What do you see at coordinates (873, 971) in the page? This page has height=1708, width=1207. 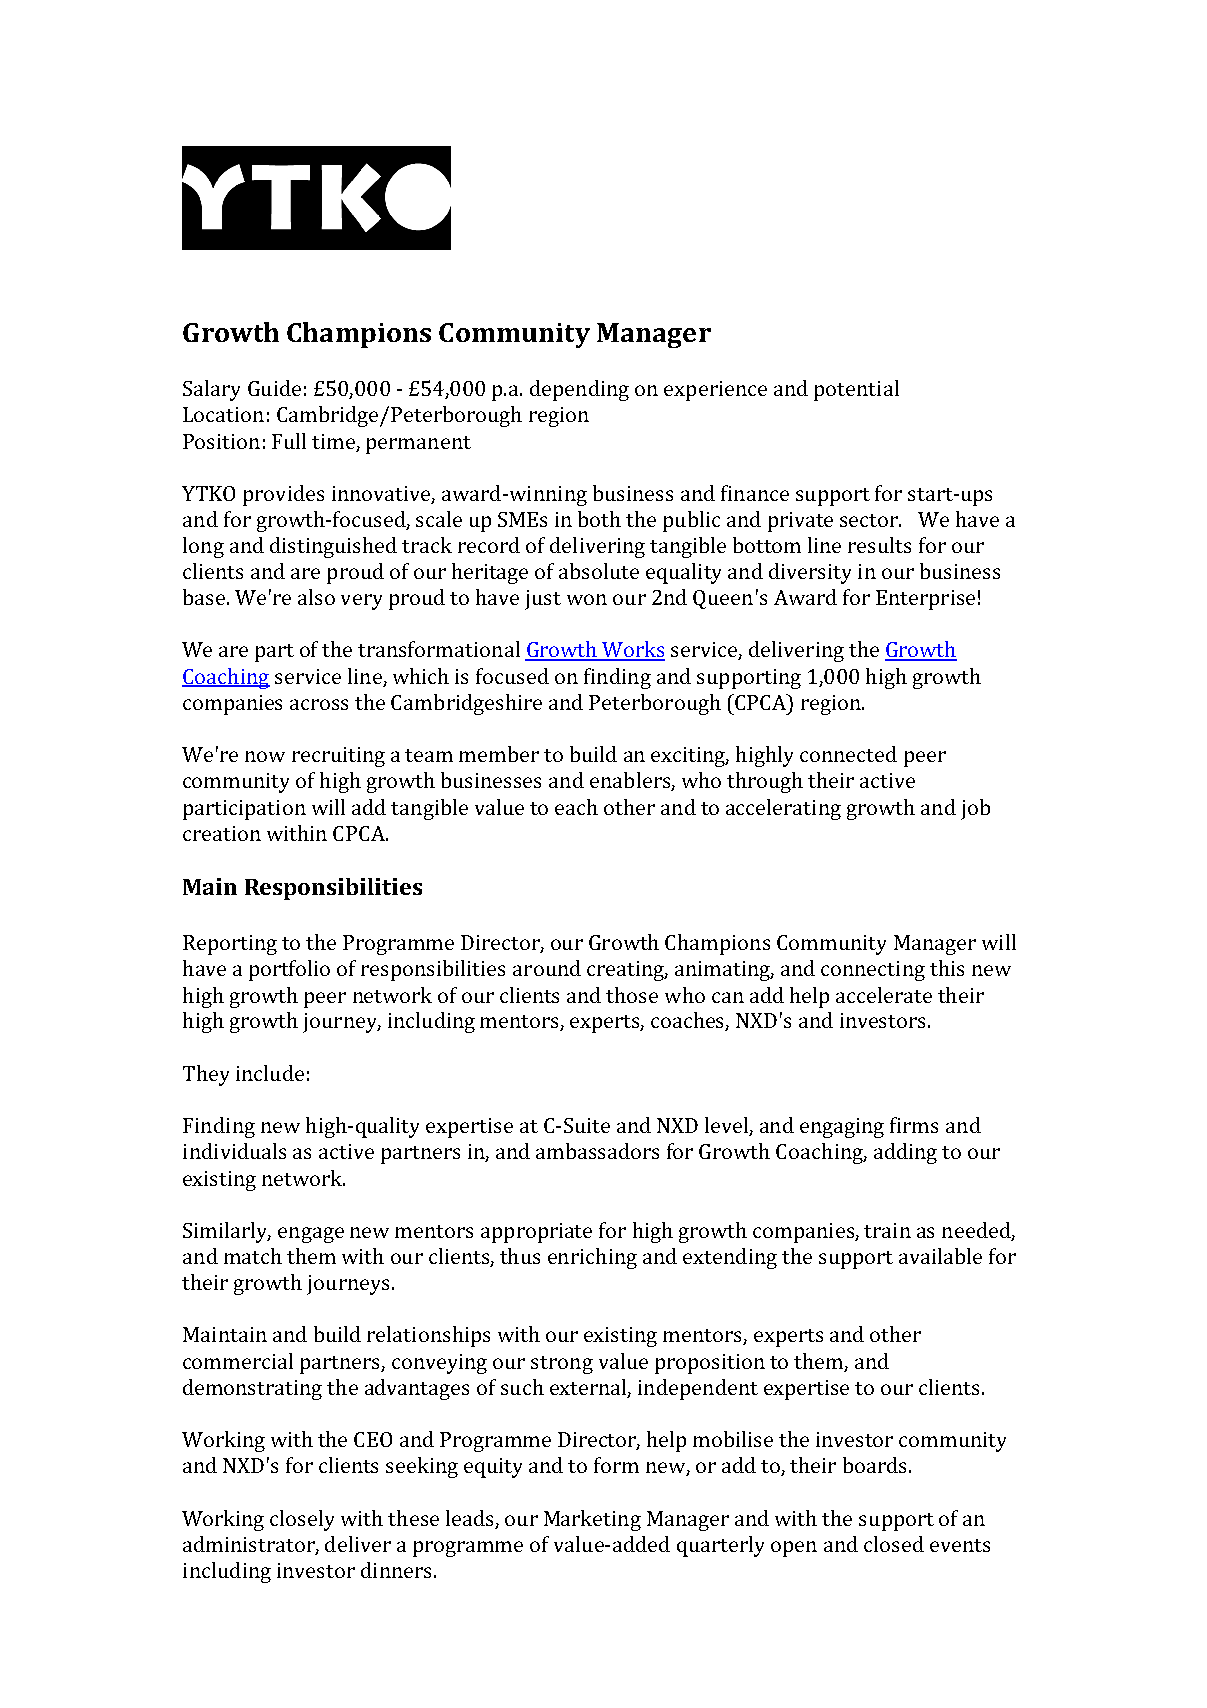 I see `connecting` at bounding box center [873, 971].
